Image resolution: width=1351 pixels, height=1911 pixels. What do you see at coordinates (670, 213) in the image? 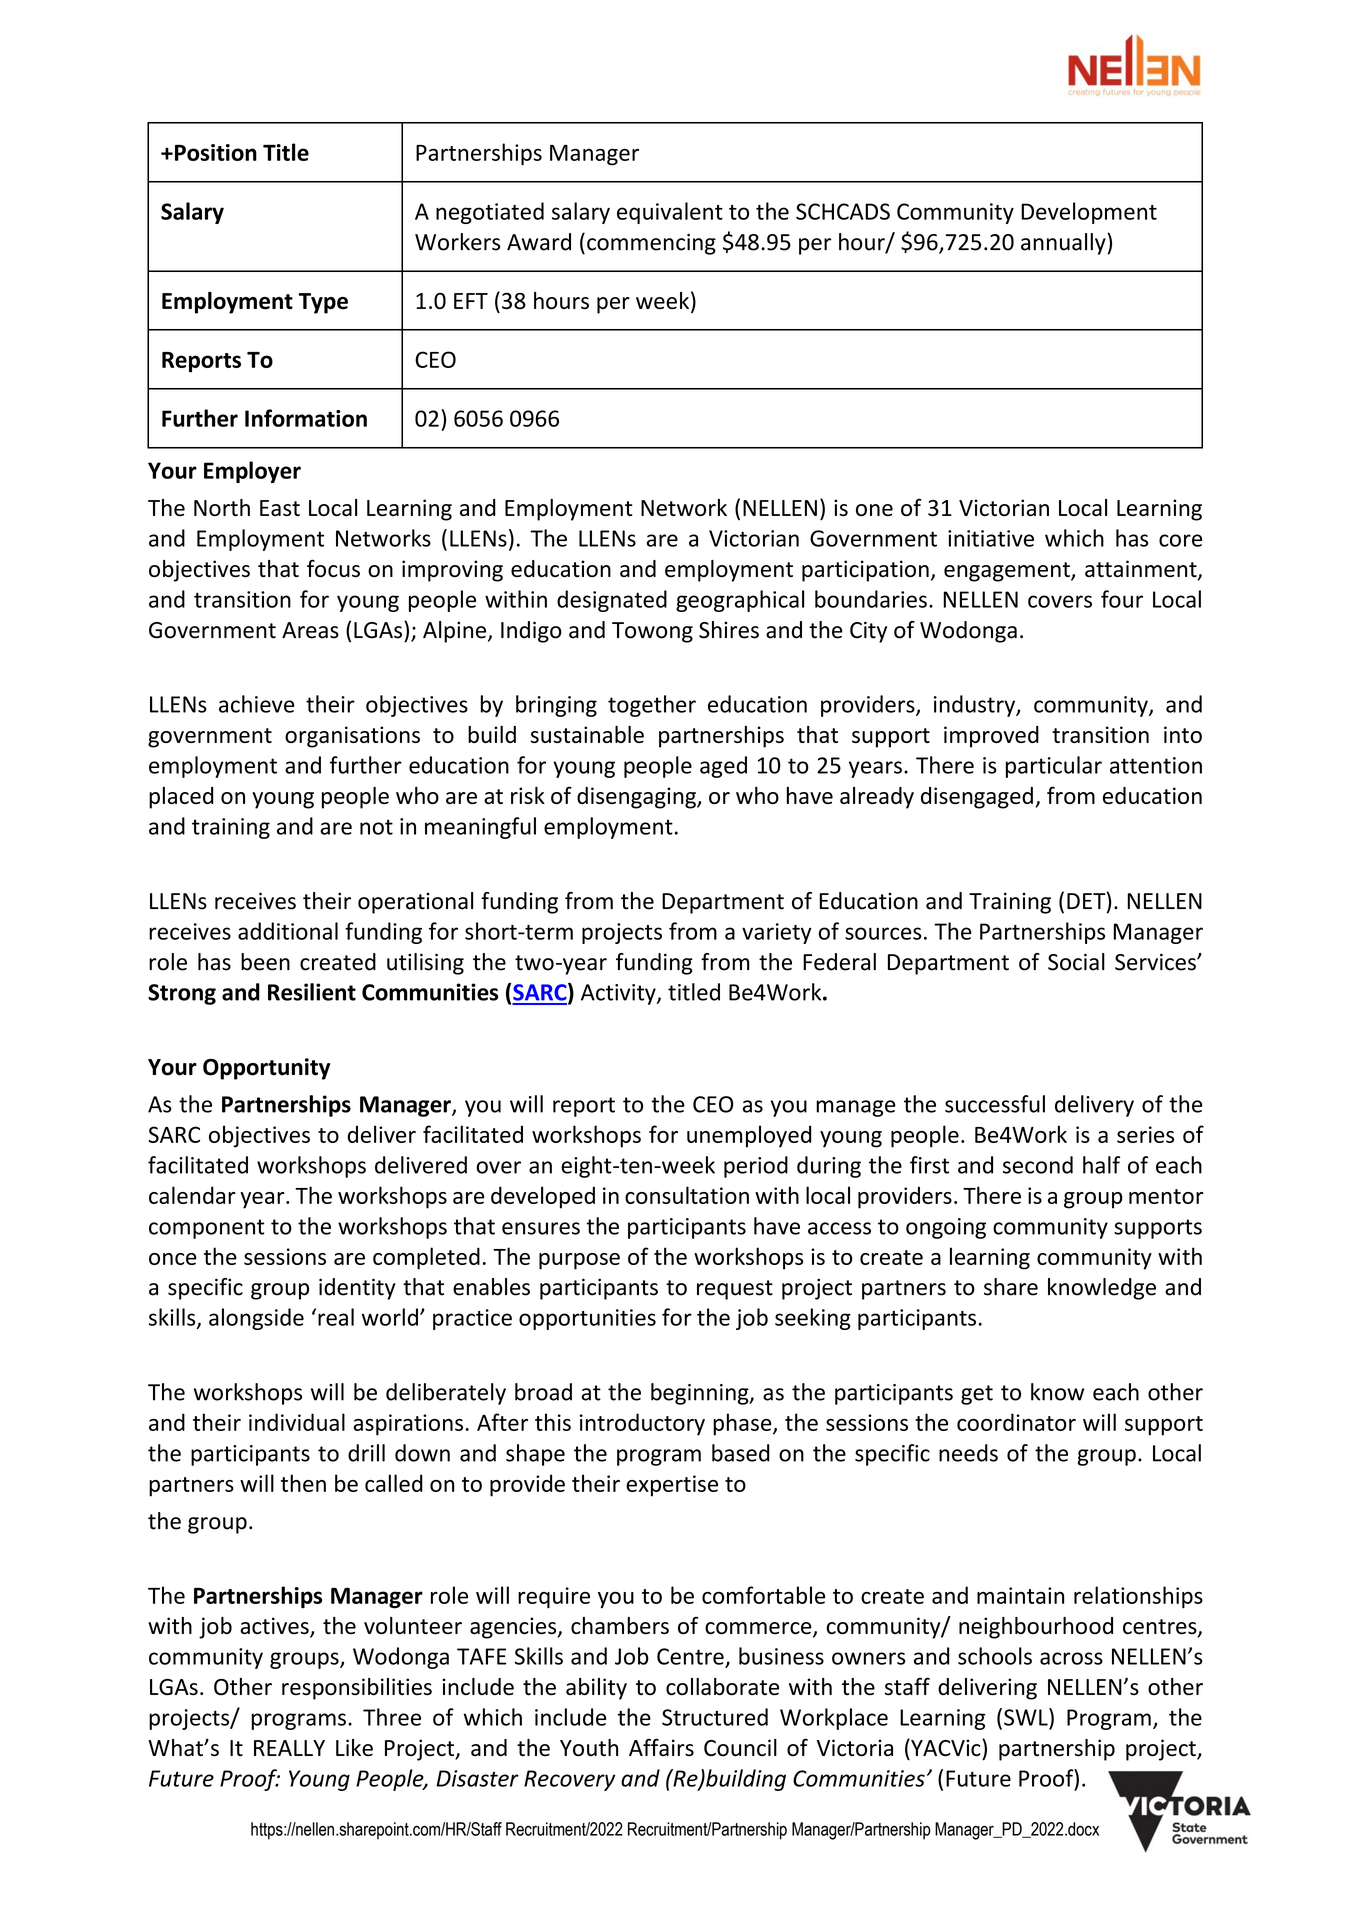
I see `equivalent` at bounding box center [670, 213].
